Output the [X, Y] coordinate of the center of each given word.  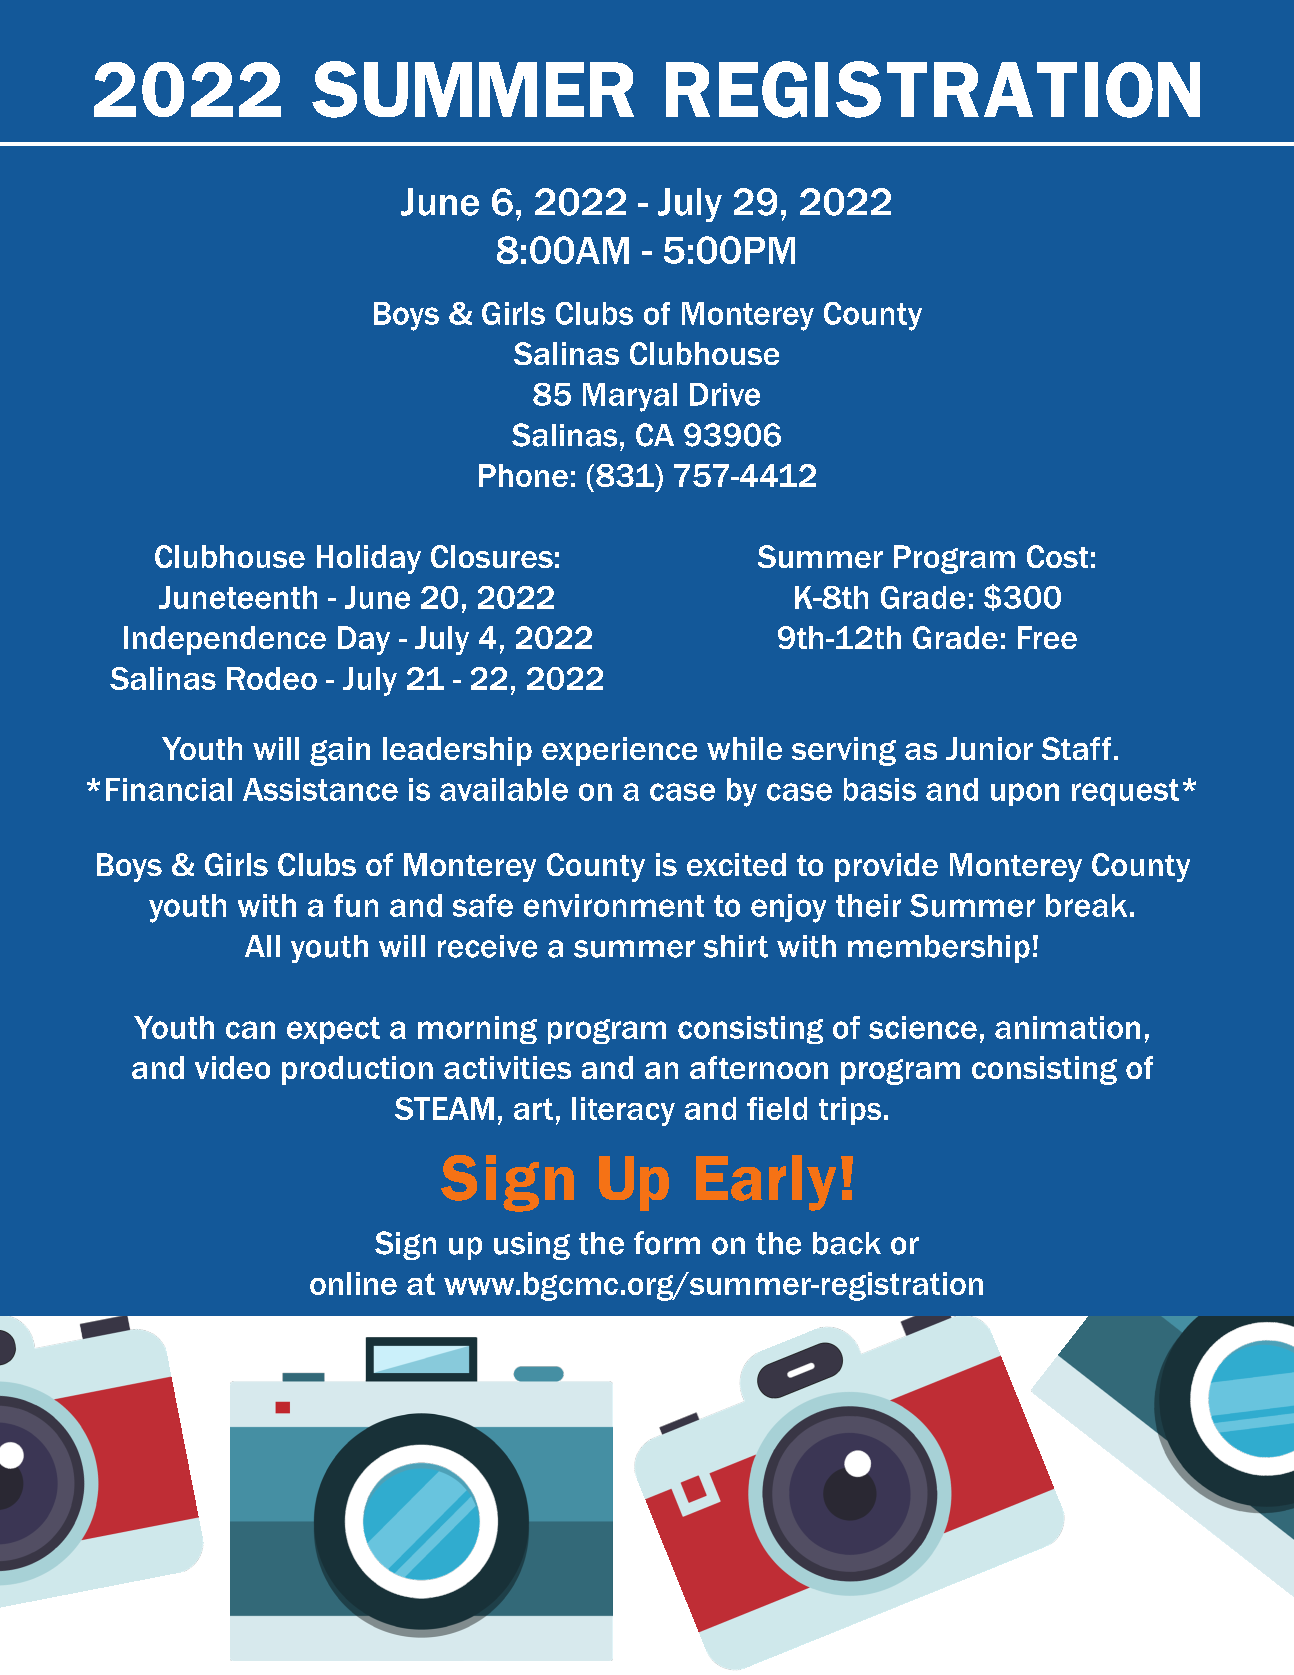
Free [1047, 637]
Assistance [320, 789]
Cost [1057, 556]
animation [1067, 1027]
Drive [725, 394]
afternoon [759, 1067]
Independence [225, 640]
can [250, 1030]
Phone [523, 475]
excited [736, 864]
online [353, 1283]
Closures [492, 556]
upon [1025, 794]
